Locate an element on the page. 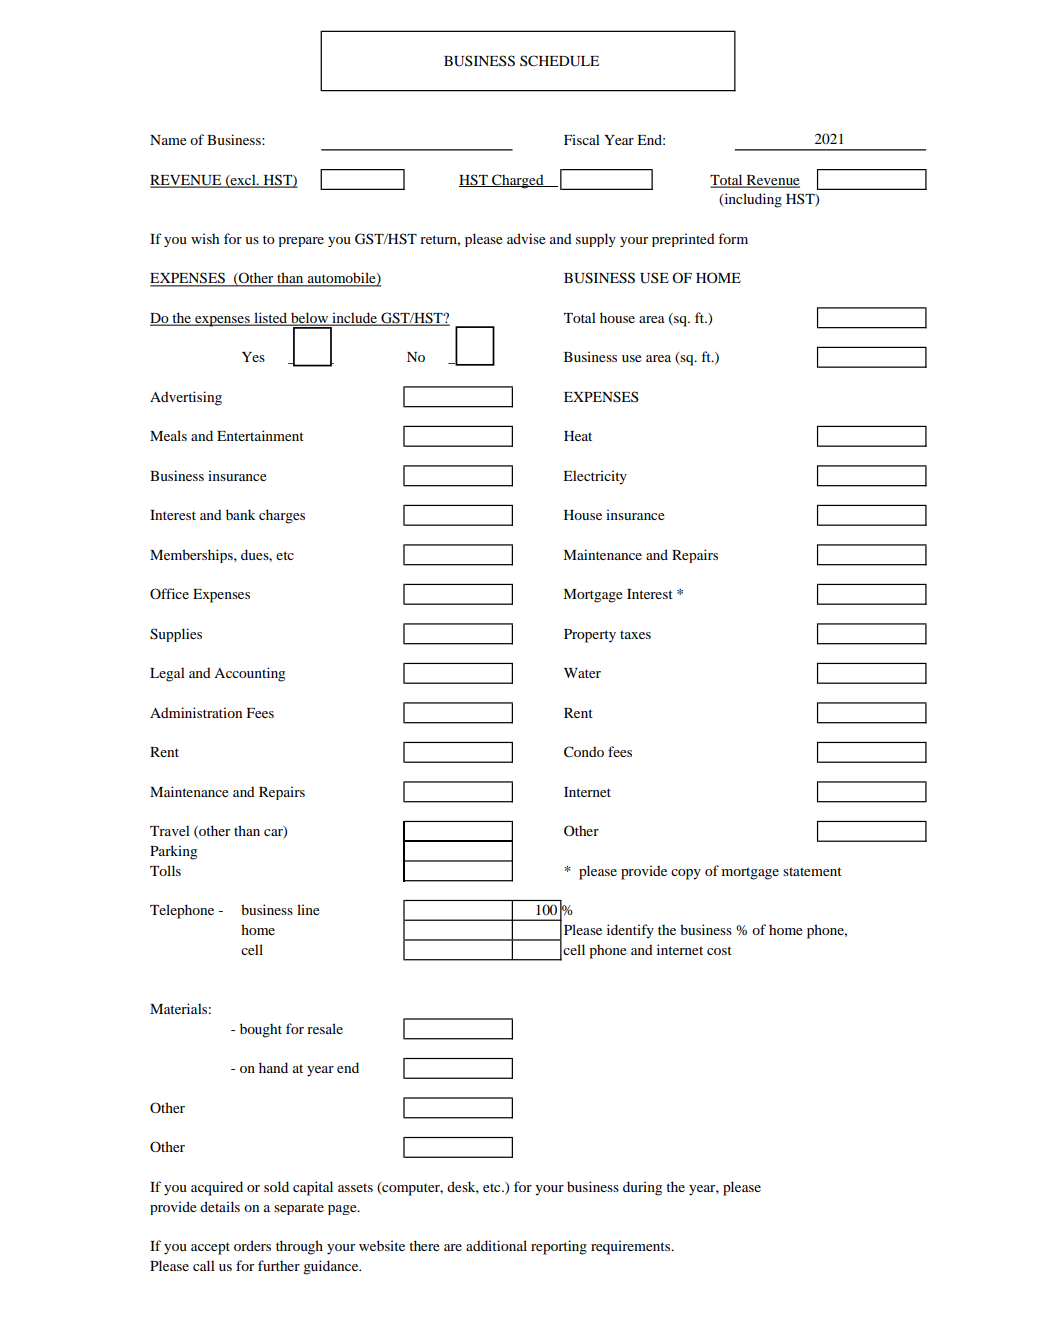 The width and height of the image is (1039, 1344). during is located at coordinates (642, 1188).
